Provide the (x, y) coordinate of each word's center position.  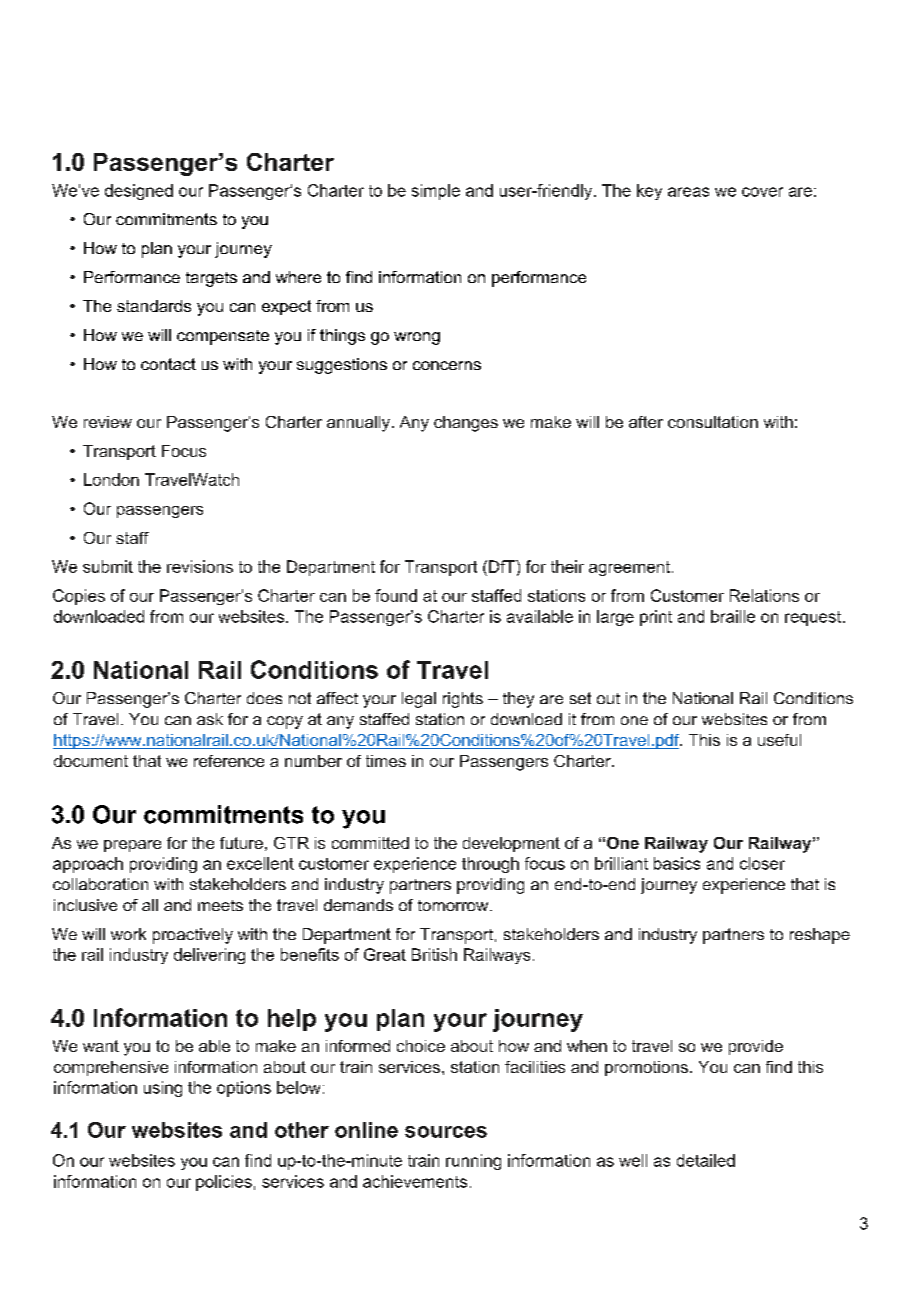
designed (139, 192)
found (396, 595)
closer (762, 863)
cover (762, 192)
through (490, 865)
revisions (200, 566)
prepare (132, 846)
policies (224, 1183)
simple (436, 192)
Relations (764, 595)
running (473, 1162)
